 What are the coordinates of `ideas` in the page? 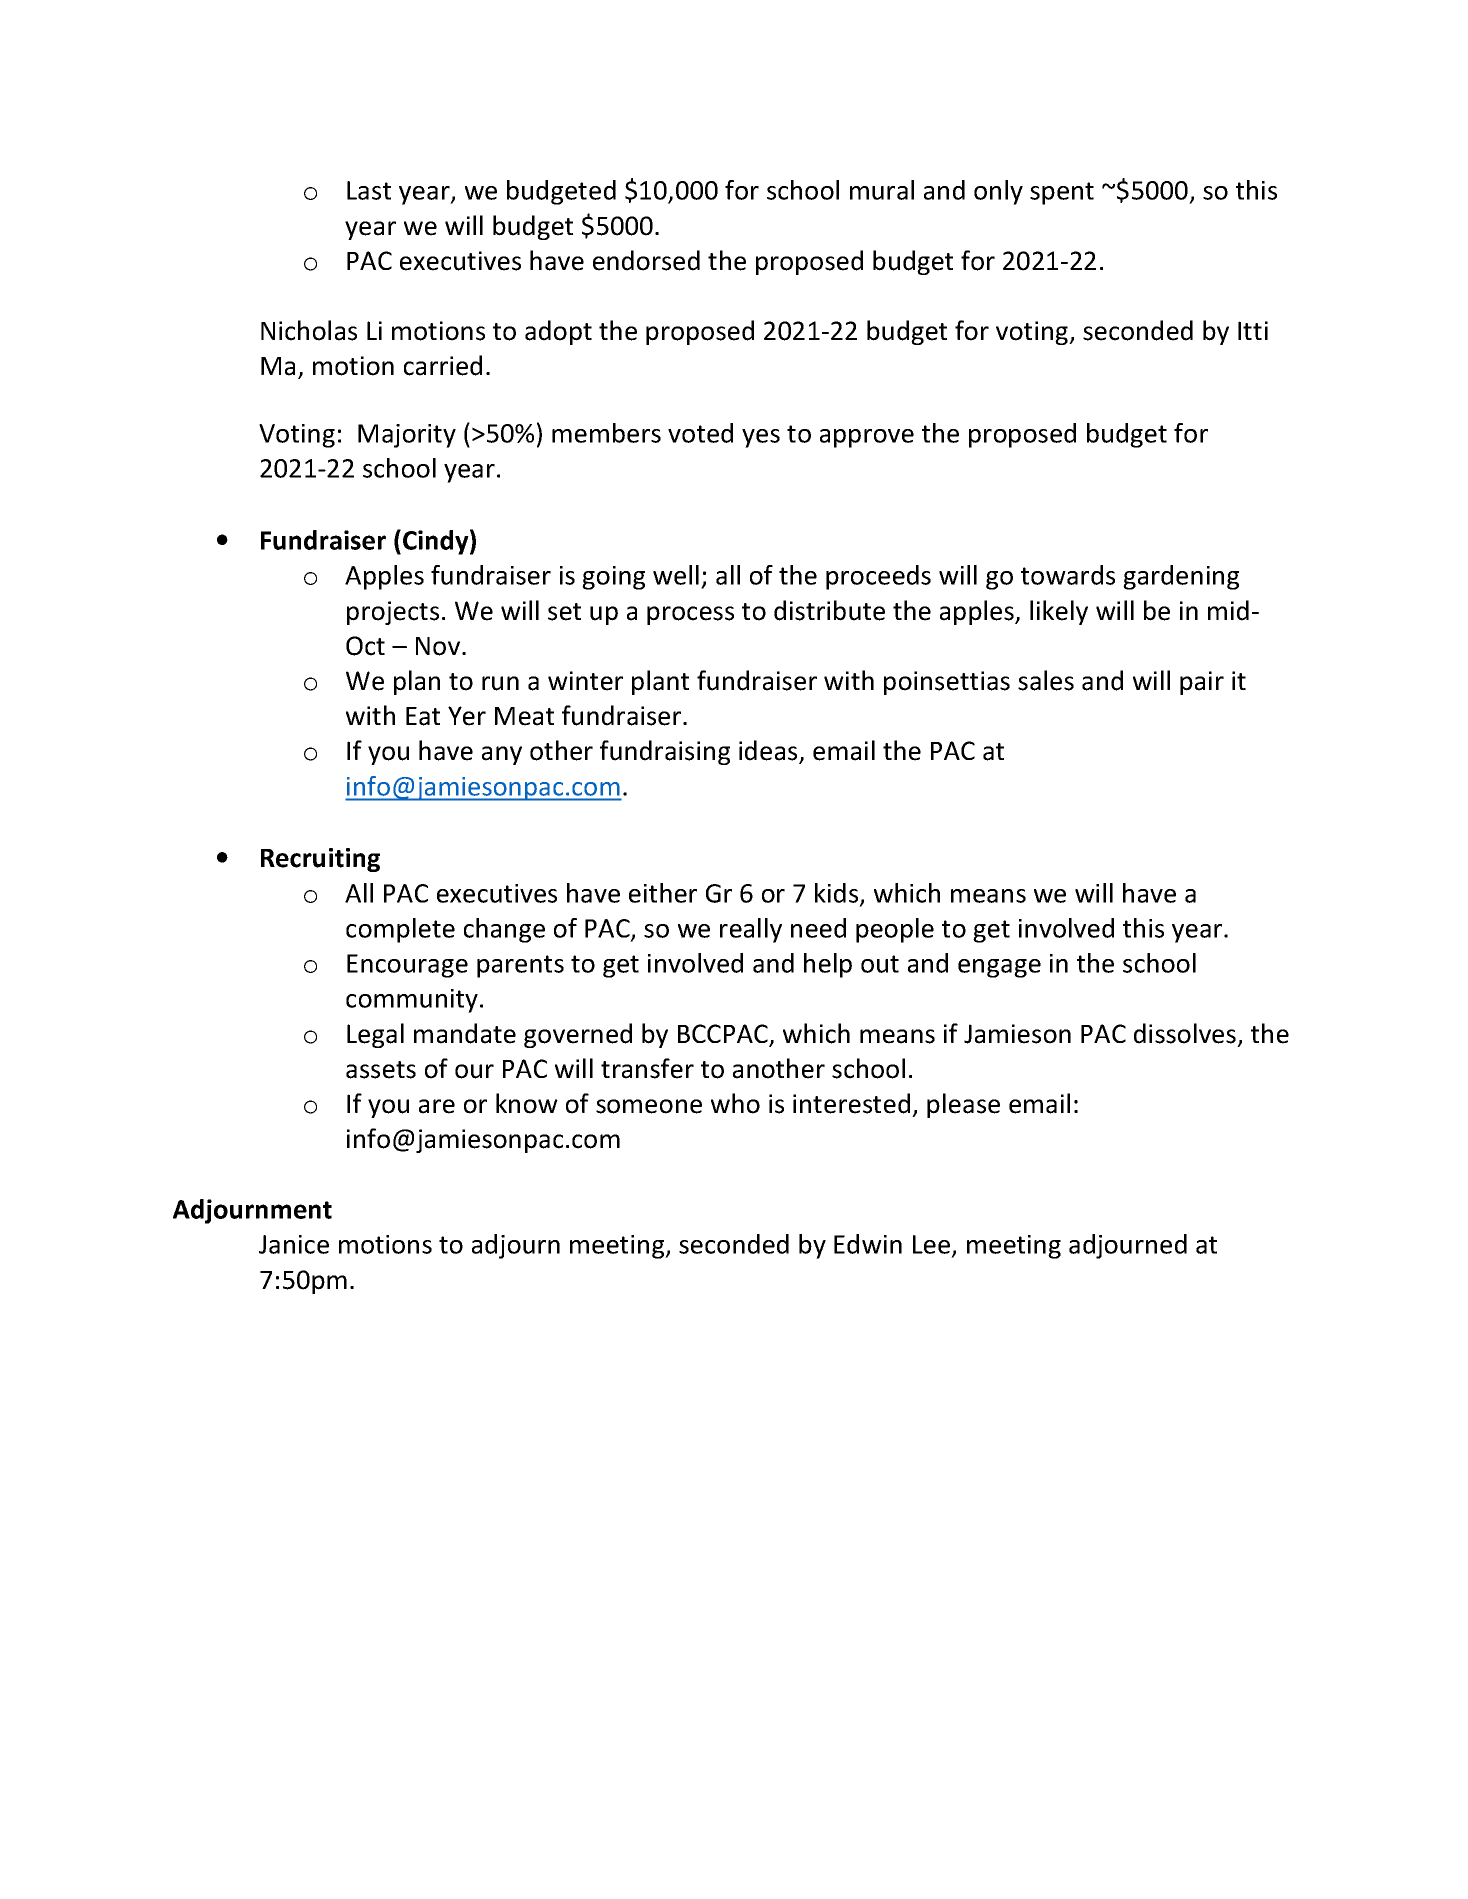 It's located at (769, 751).
